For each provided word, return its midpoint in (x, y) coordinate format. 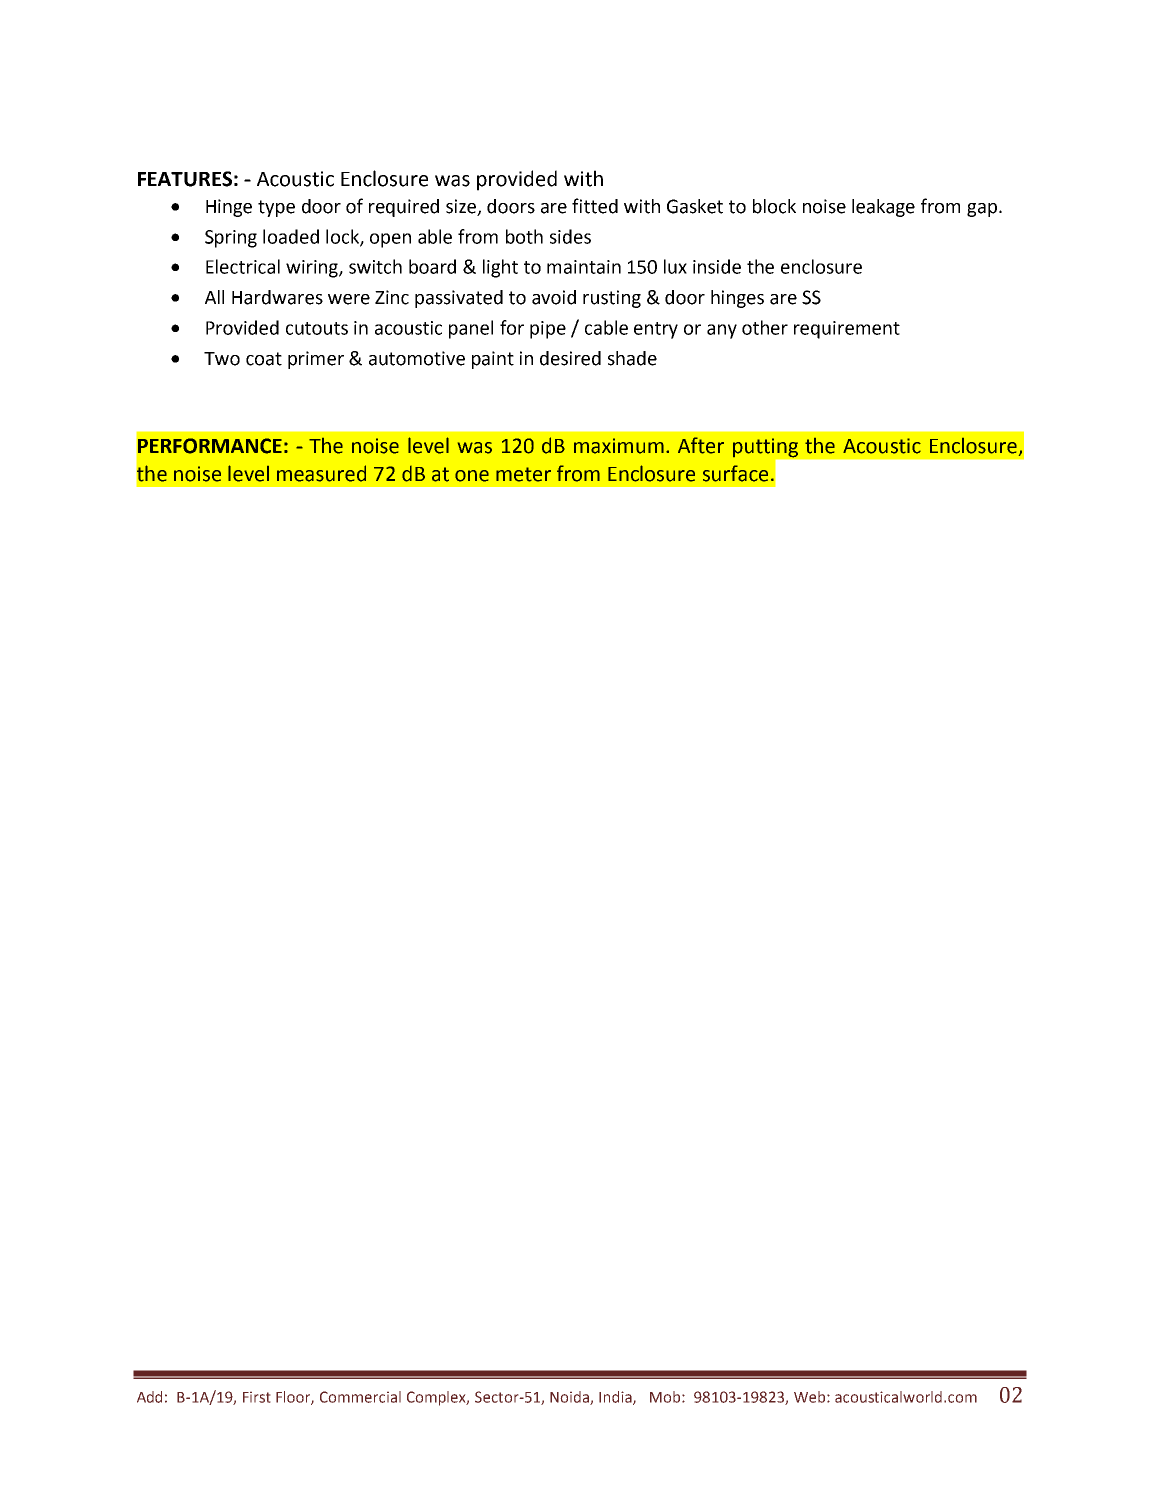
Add (149, 1397)
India (616, 1398)
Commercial (360, 1397)
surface (735, 473)
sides (570, 236)
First (257, 1397)
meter (523, 474)
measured (321, 473)
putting (765, 448)
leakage (883, 208)
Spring (231, 239)
